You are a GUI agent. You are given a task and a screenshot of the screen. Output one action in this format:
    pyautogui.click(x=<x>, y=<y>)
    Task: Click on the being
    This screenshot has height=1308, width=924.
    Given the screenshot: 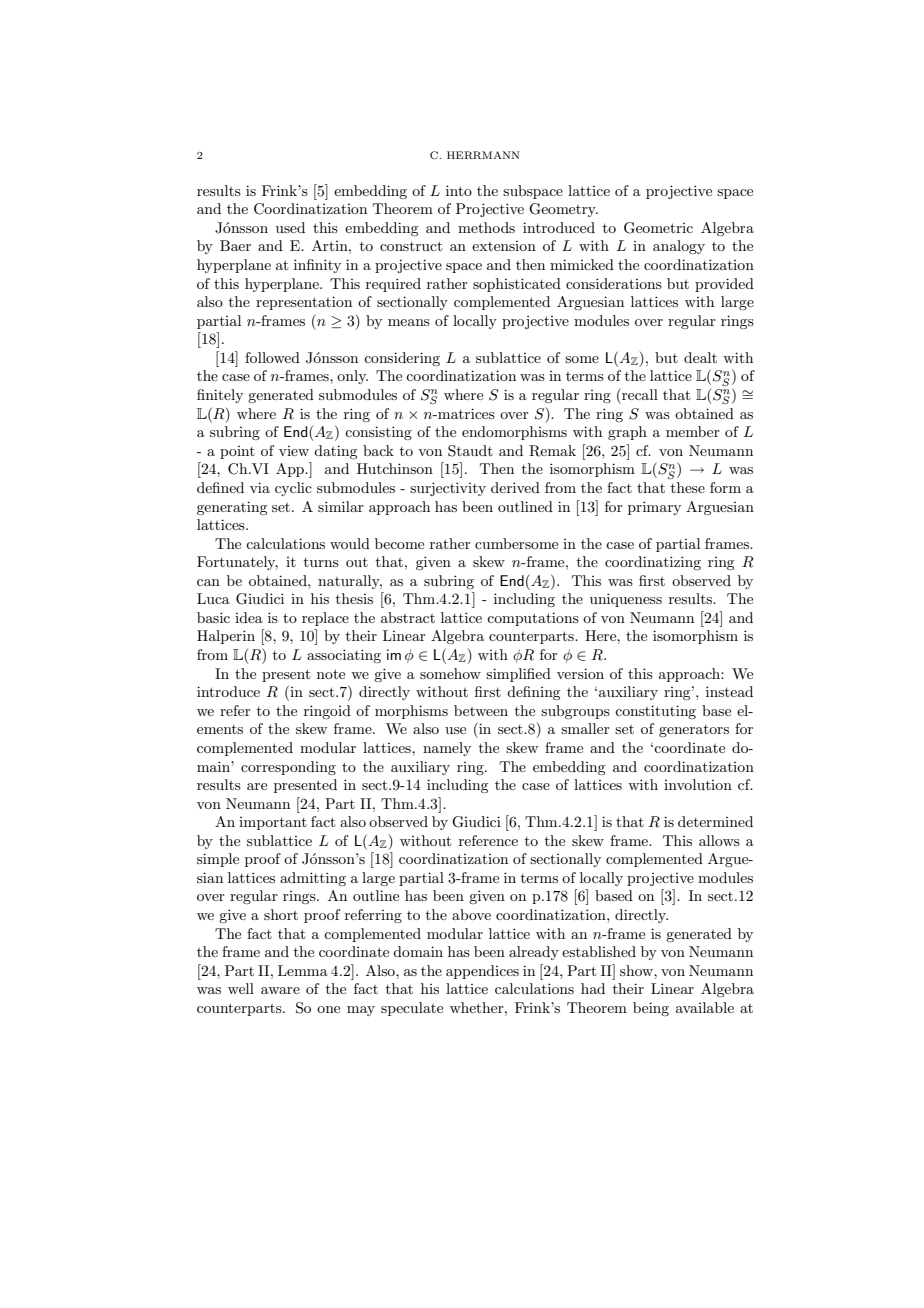 What is the action you would take?
    pyautogui.click(x=651, y=1009)
